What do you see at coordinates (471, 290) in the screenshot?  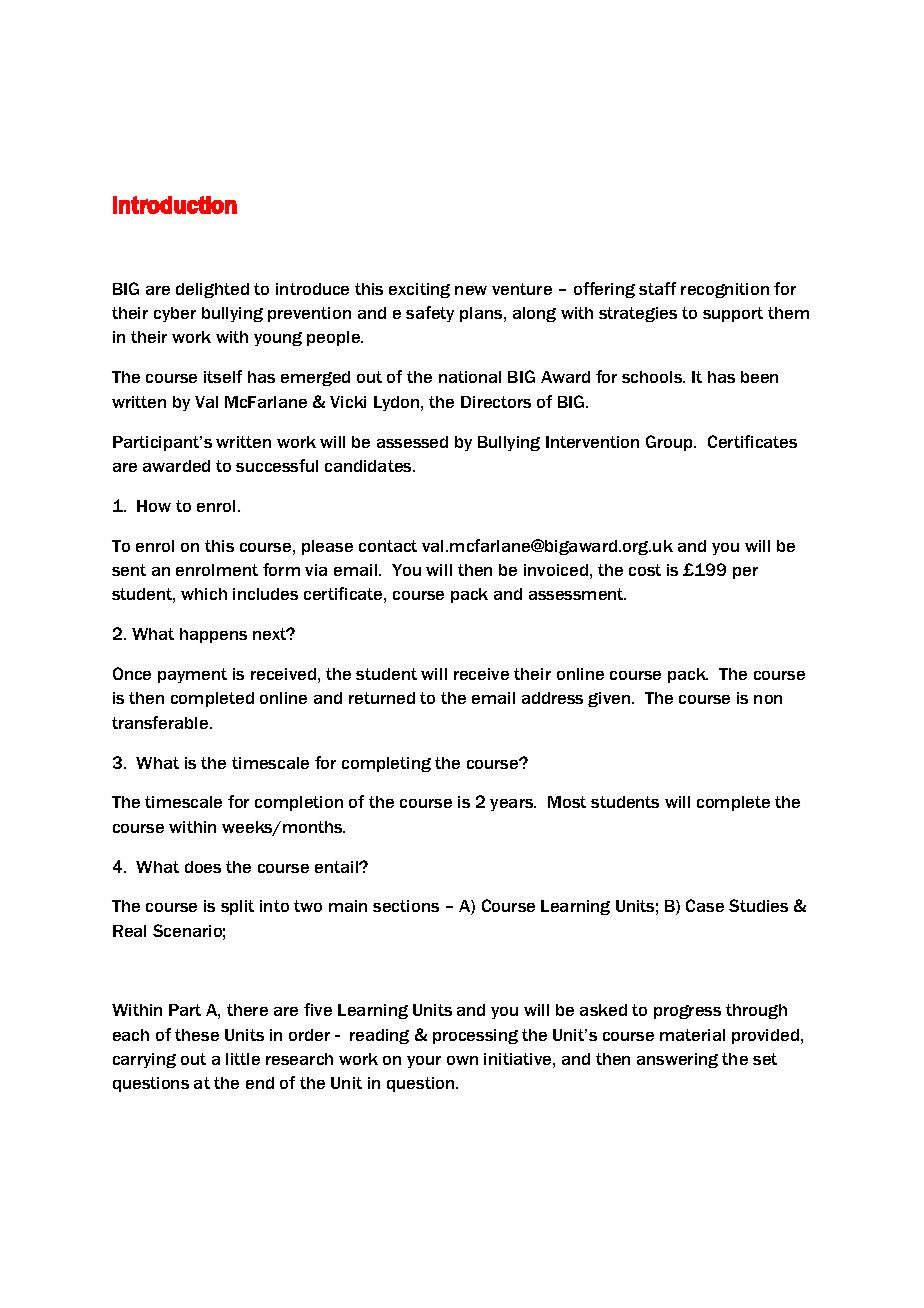 I see `new` at bounding box center [471, 290].
